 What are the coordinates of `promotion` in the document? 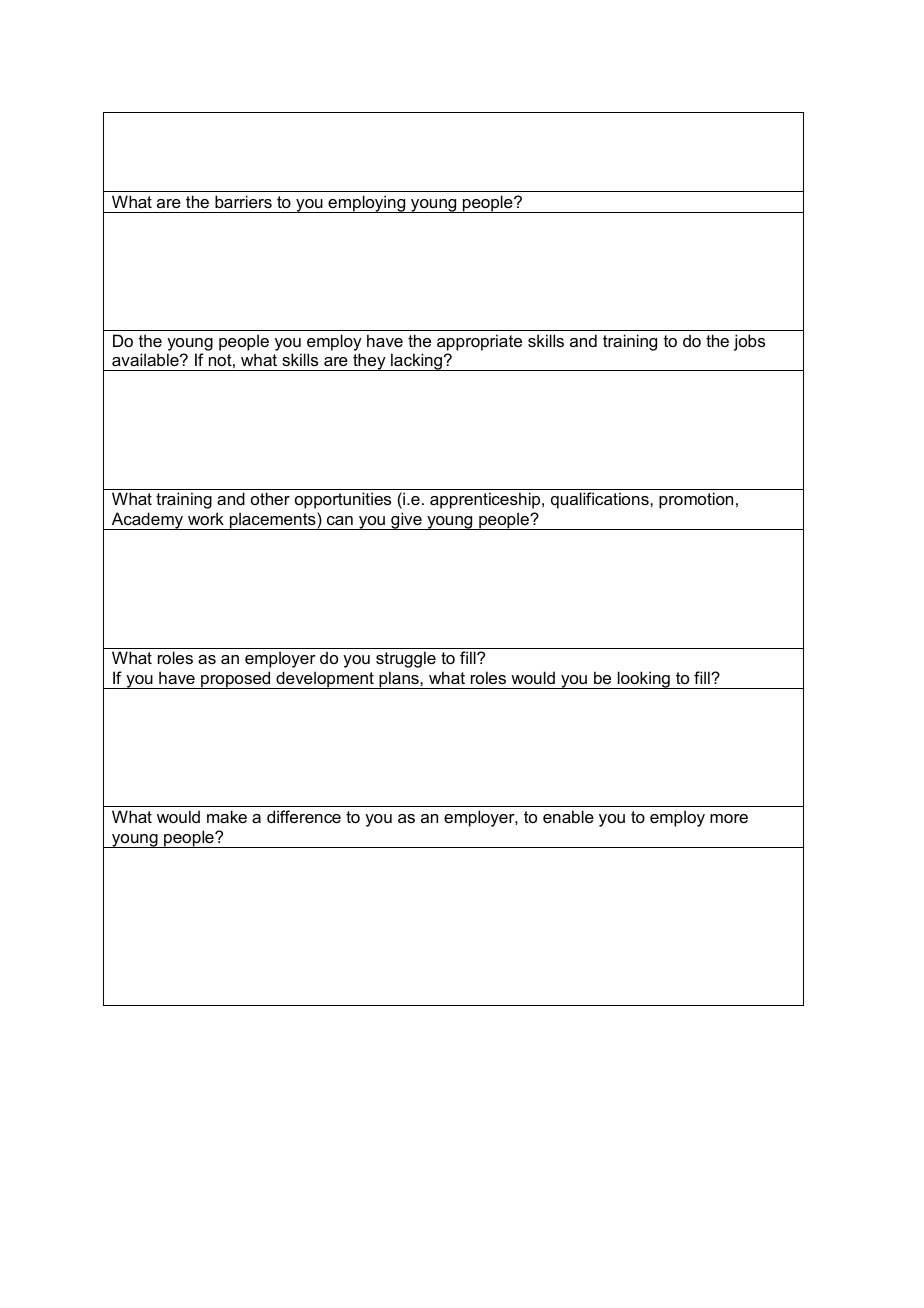 It's located at (696, 500).
